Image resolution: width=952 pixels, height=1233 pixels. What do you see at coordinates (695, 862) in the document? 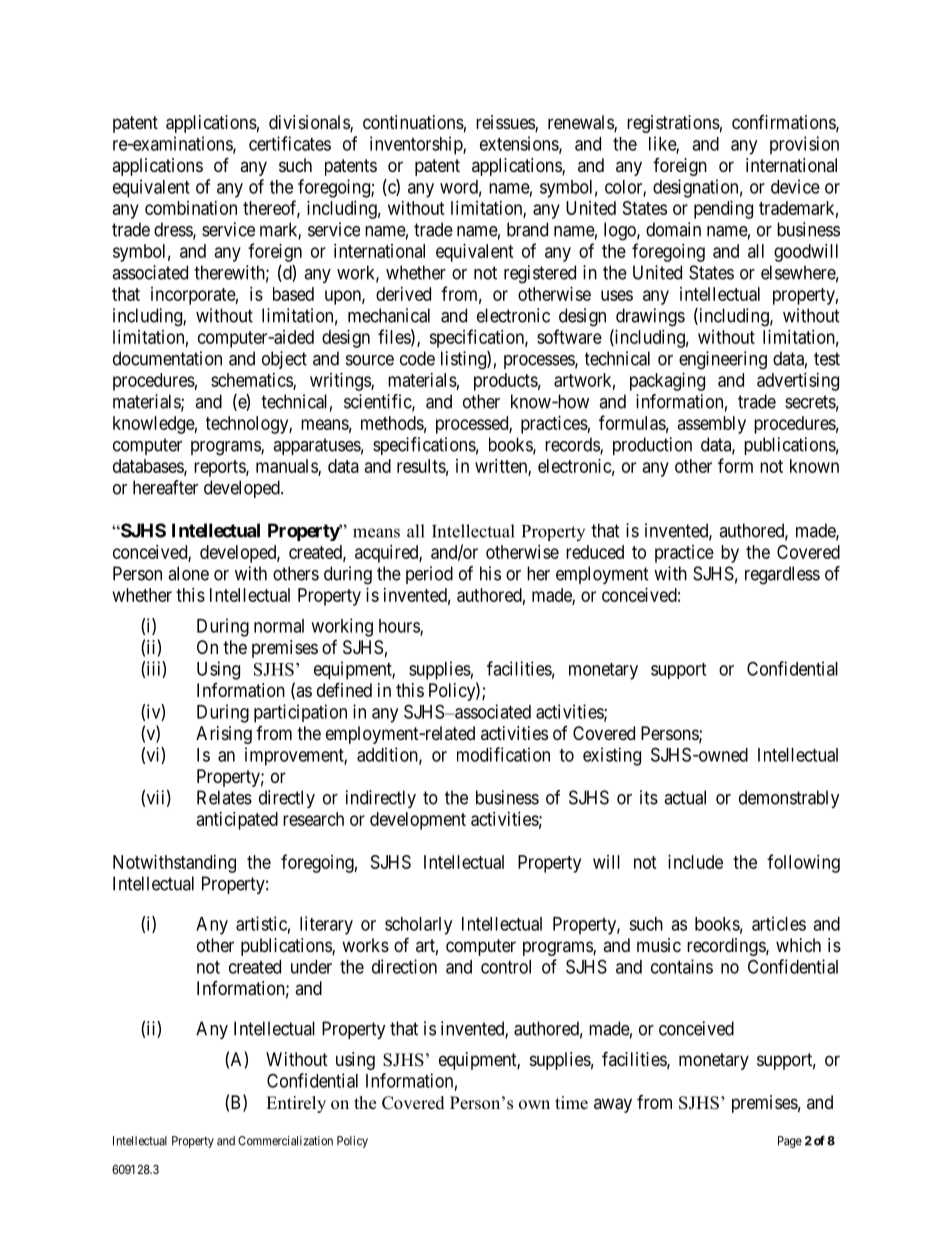
I see `include` at bounding box center [695, 862].
